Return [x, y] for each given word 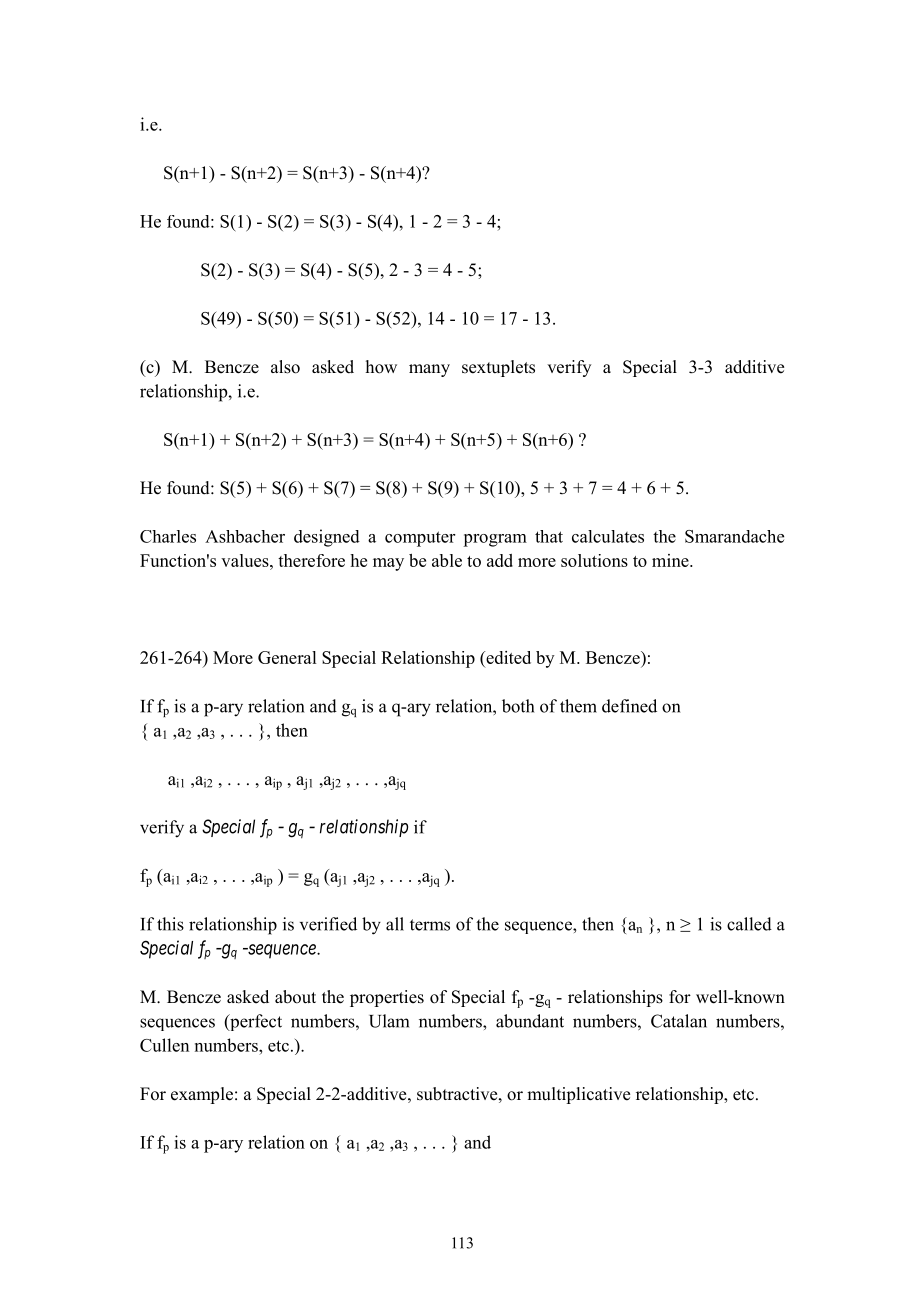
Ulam [389, 1021]
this [170, 924]
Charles [168, 536]
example [202, 1095]
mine [671, 560]
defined [629, 706]
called [749, 924]
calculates [608, 536]
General [287, 657]
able [447, 560]
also [285, 367]
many [429, 370]
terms [430, 925]
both [518, 706]
